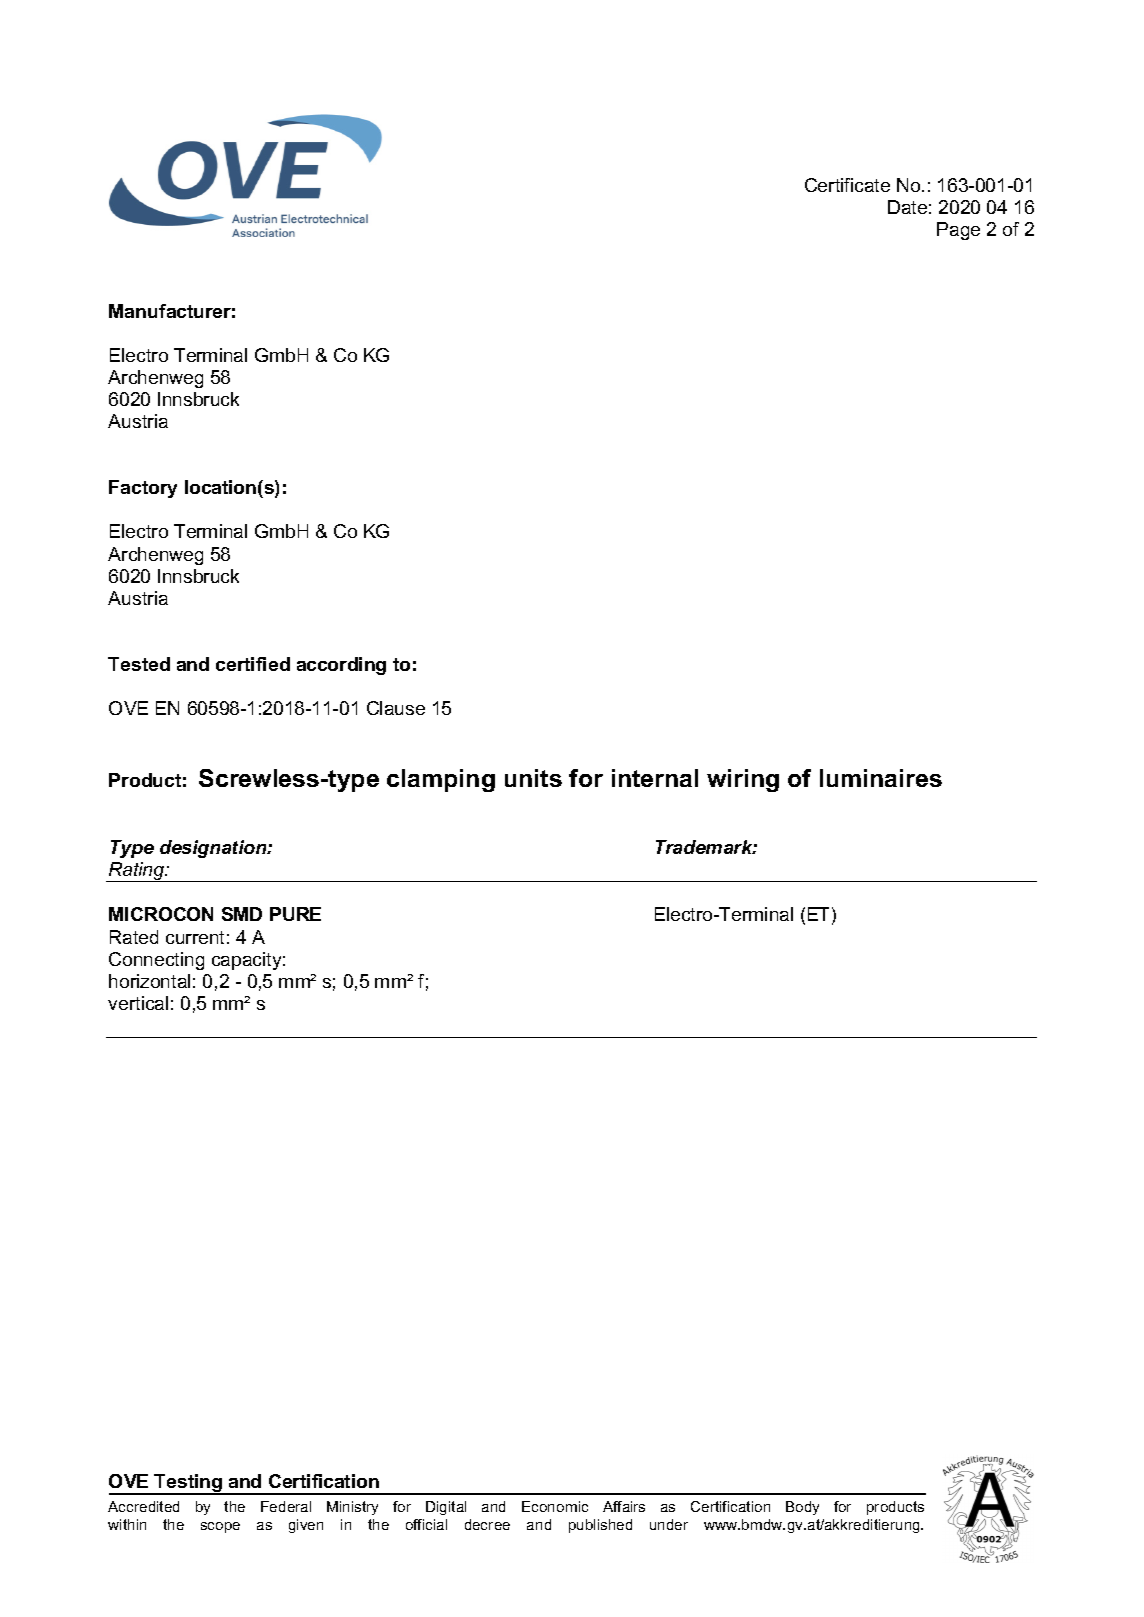  Describe the element at coordinates (881, 778) in the screenshot. I see `luminaires` at that location.
